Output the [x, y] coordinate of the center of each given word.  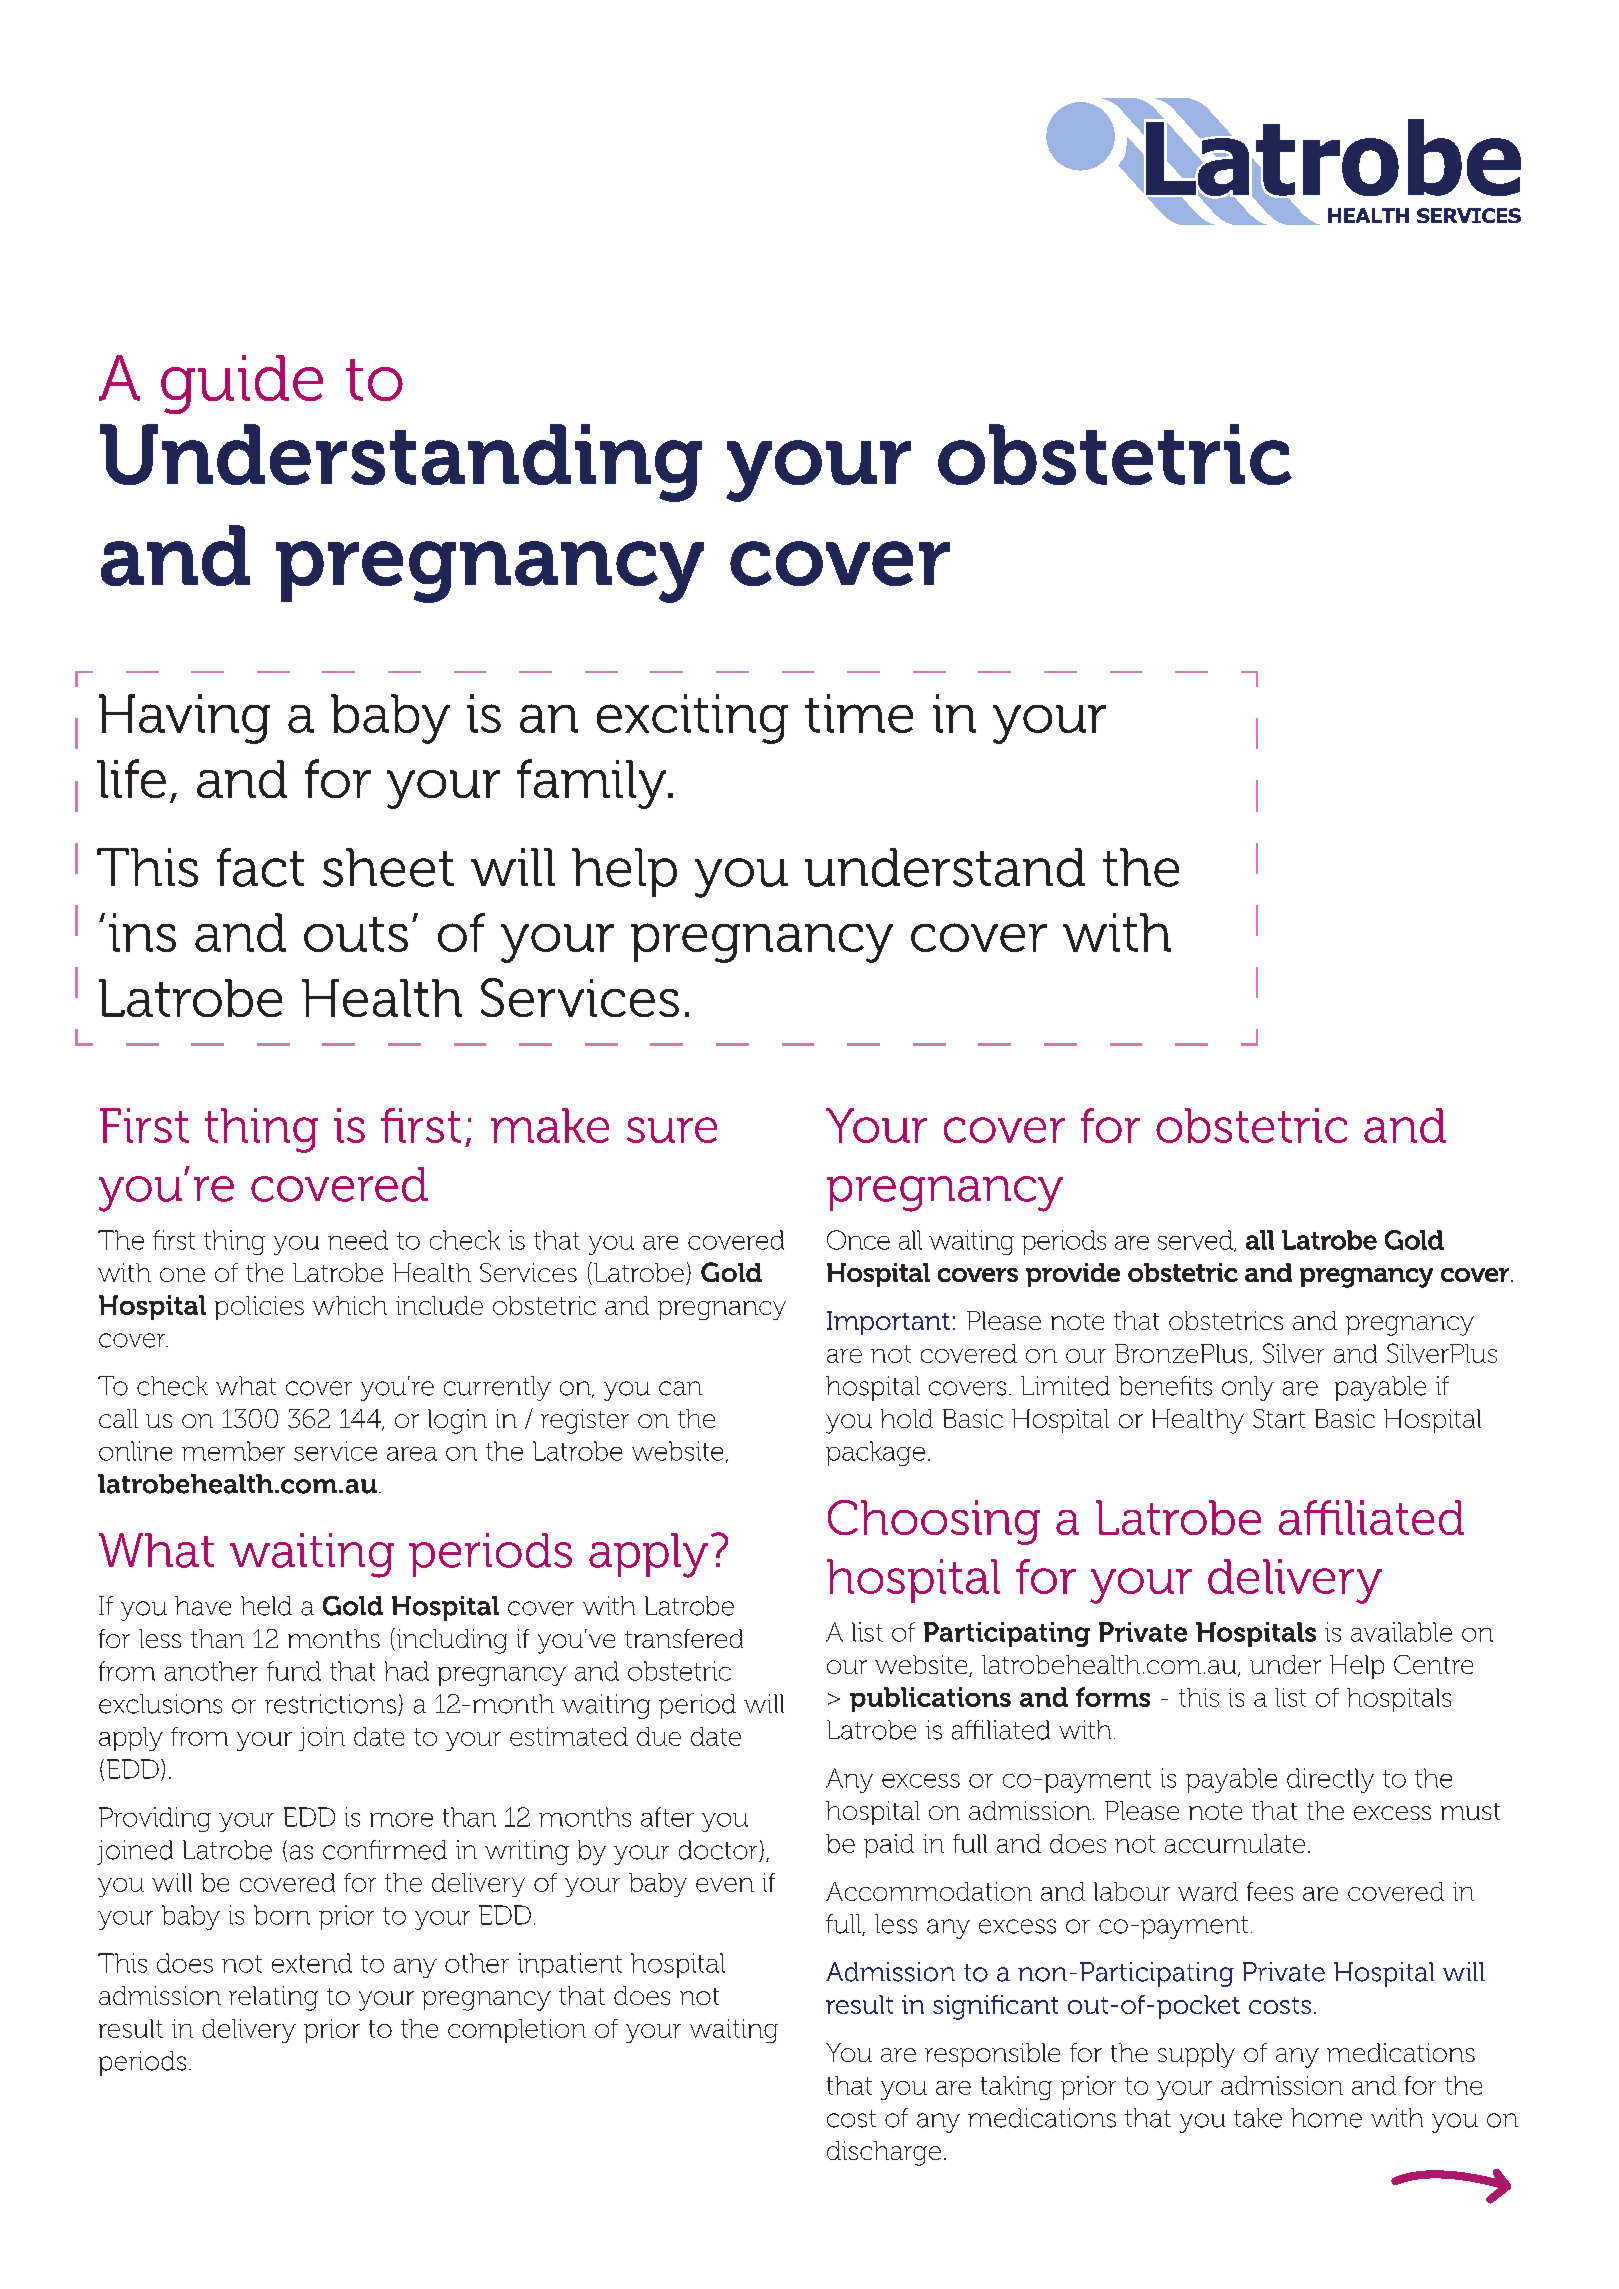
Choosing [934, 1522]
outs [356, 934]
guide [242, 384]
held [266, 1606]
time [859, 713]
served [1197, 1241]
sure [672, 1130]
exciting [692, 719]
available [1401, 1632]
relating [273, 1998]
